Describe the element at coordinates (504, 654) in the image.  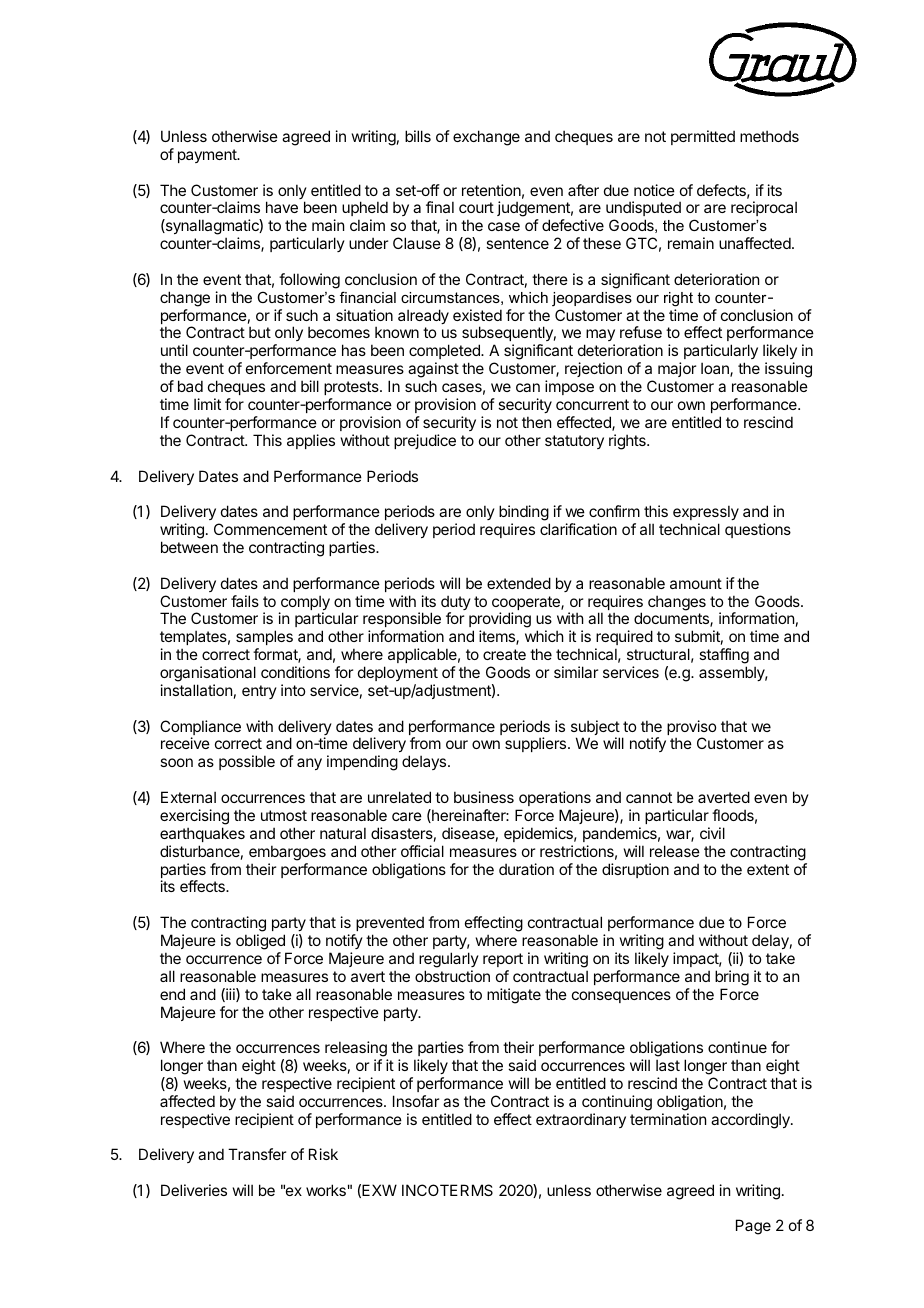
I see `create` at that location.
